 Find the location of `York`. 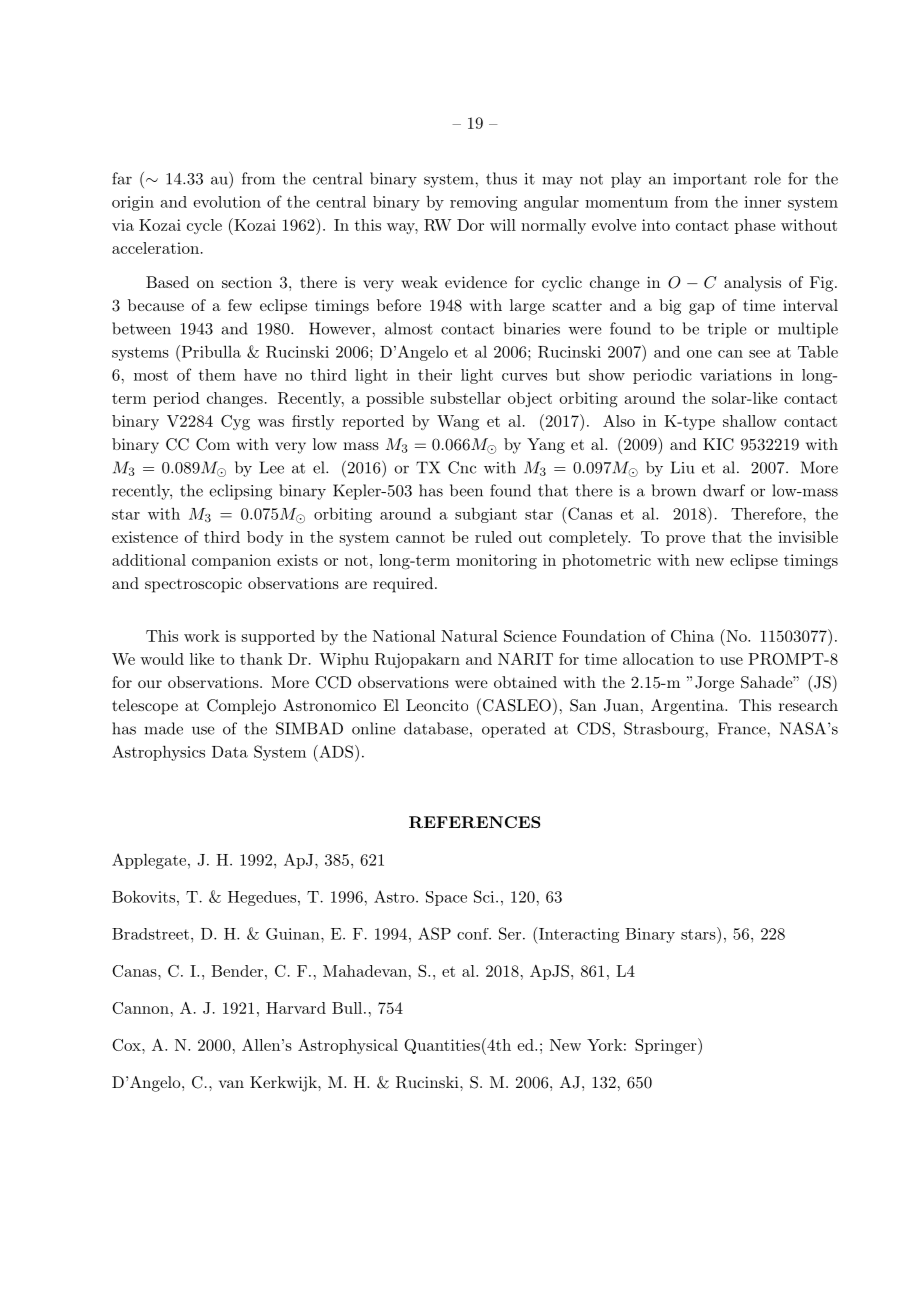

York is located at coordinates (605, 1045).
